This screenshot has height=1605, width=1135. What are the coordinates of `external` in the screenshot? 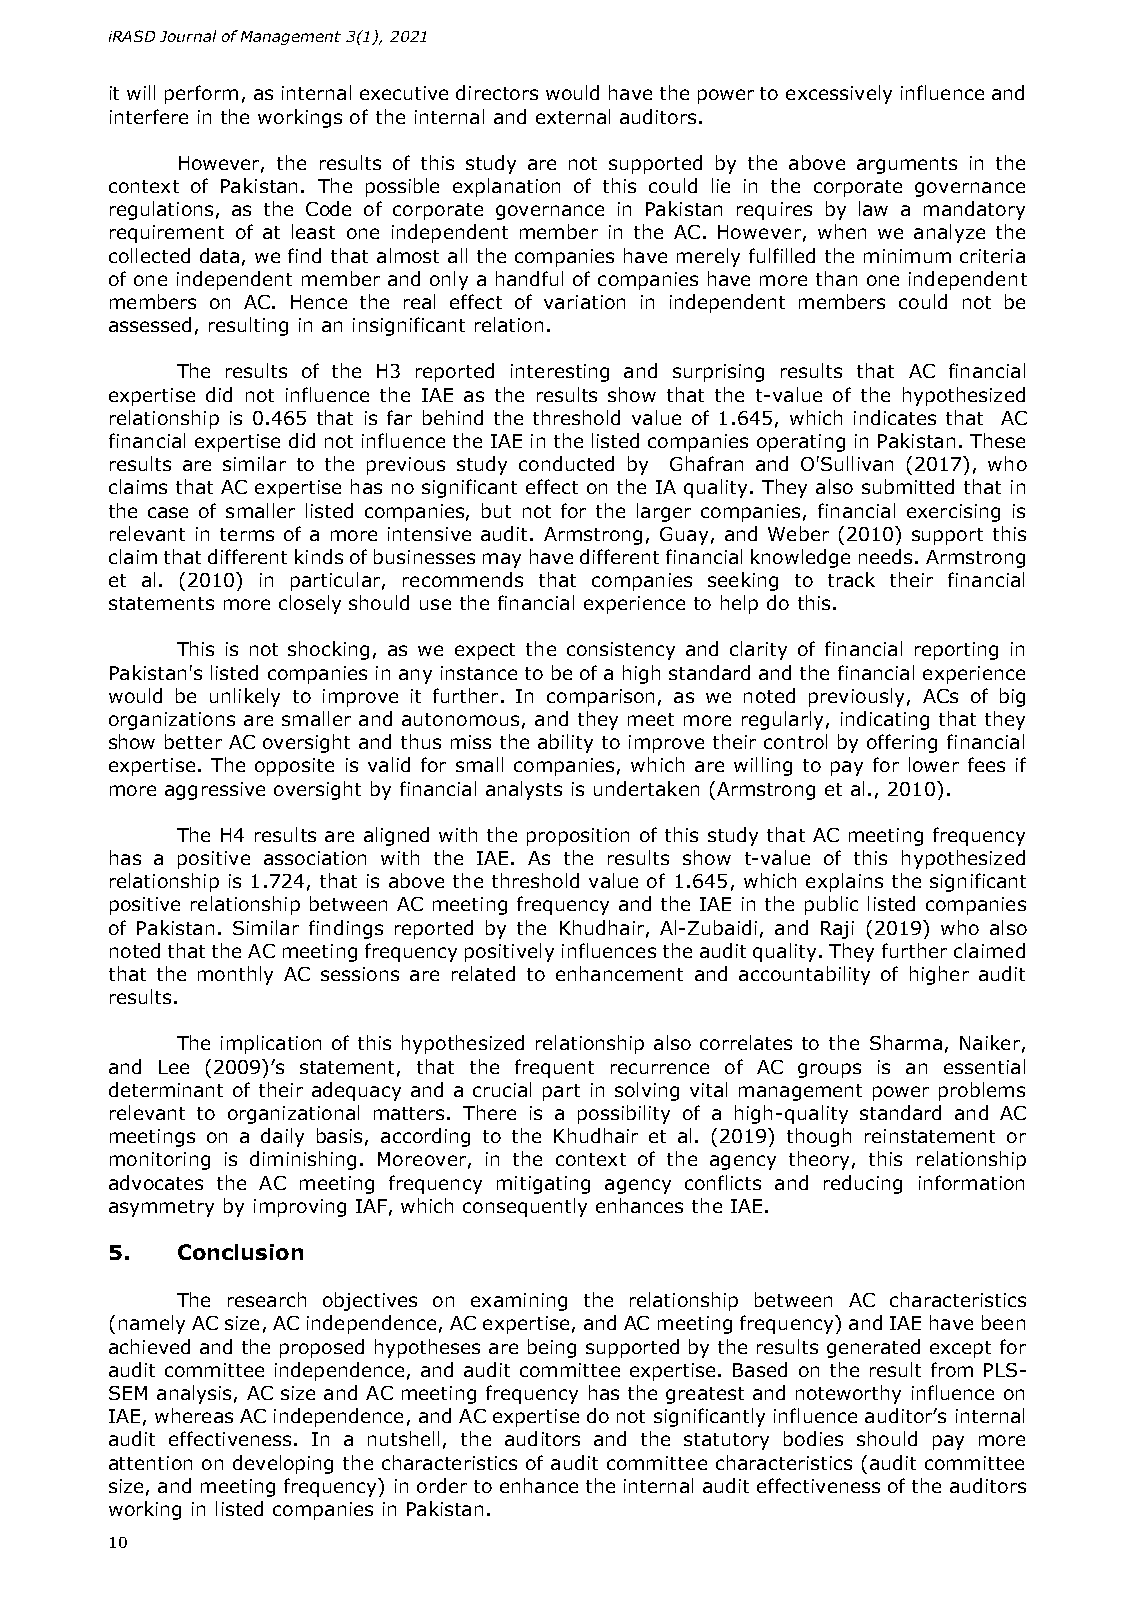 It's located at (573, 116).
